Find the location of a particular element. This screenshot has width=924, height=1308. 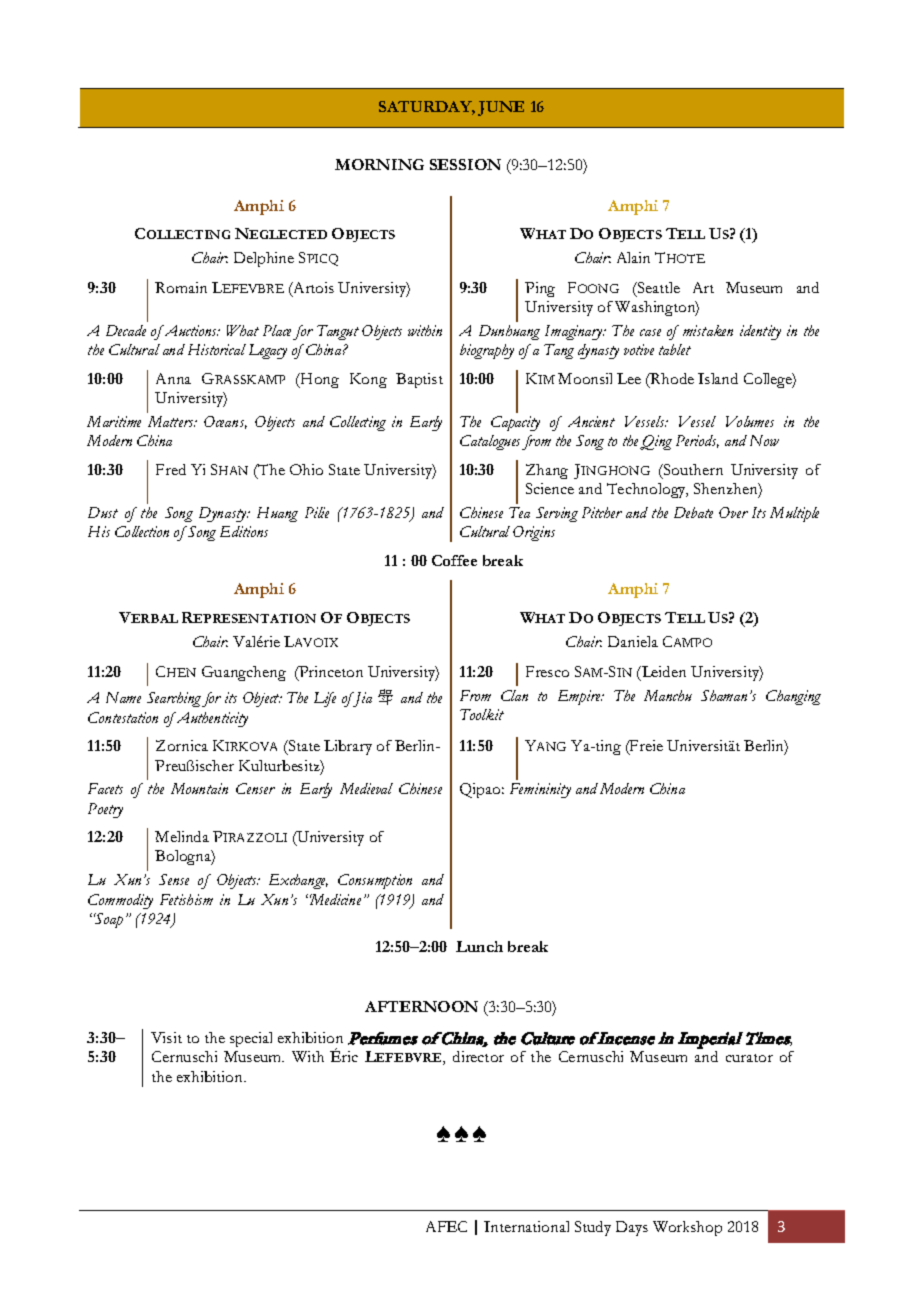

Femininity is located at coordinates (540, 790).
